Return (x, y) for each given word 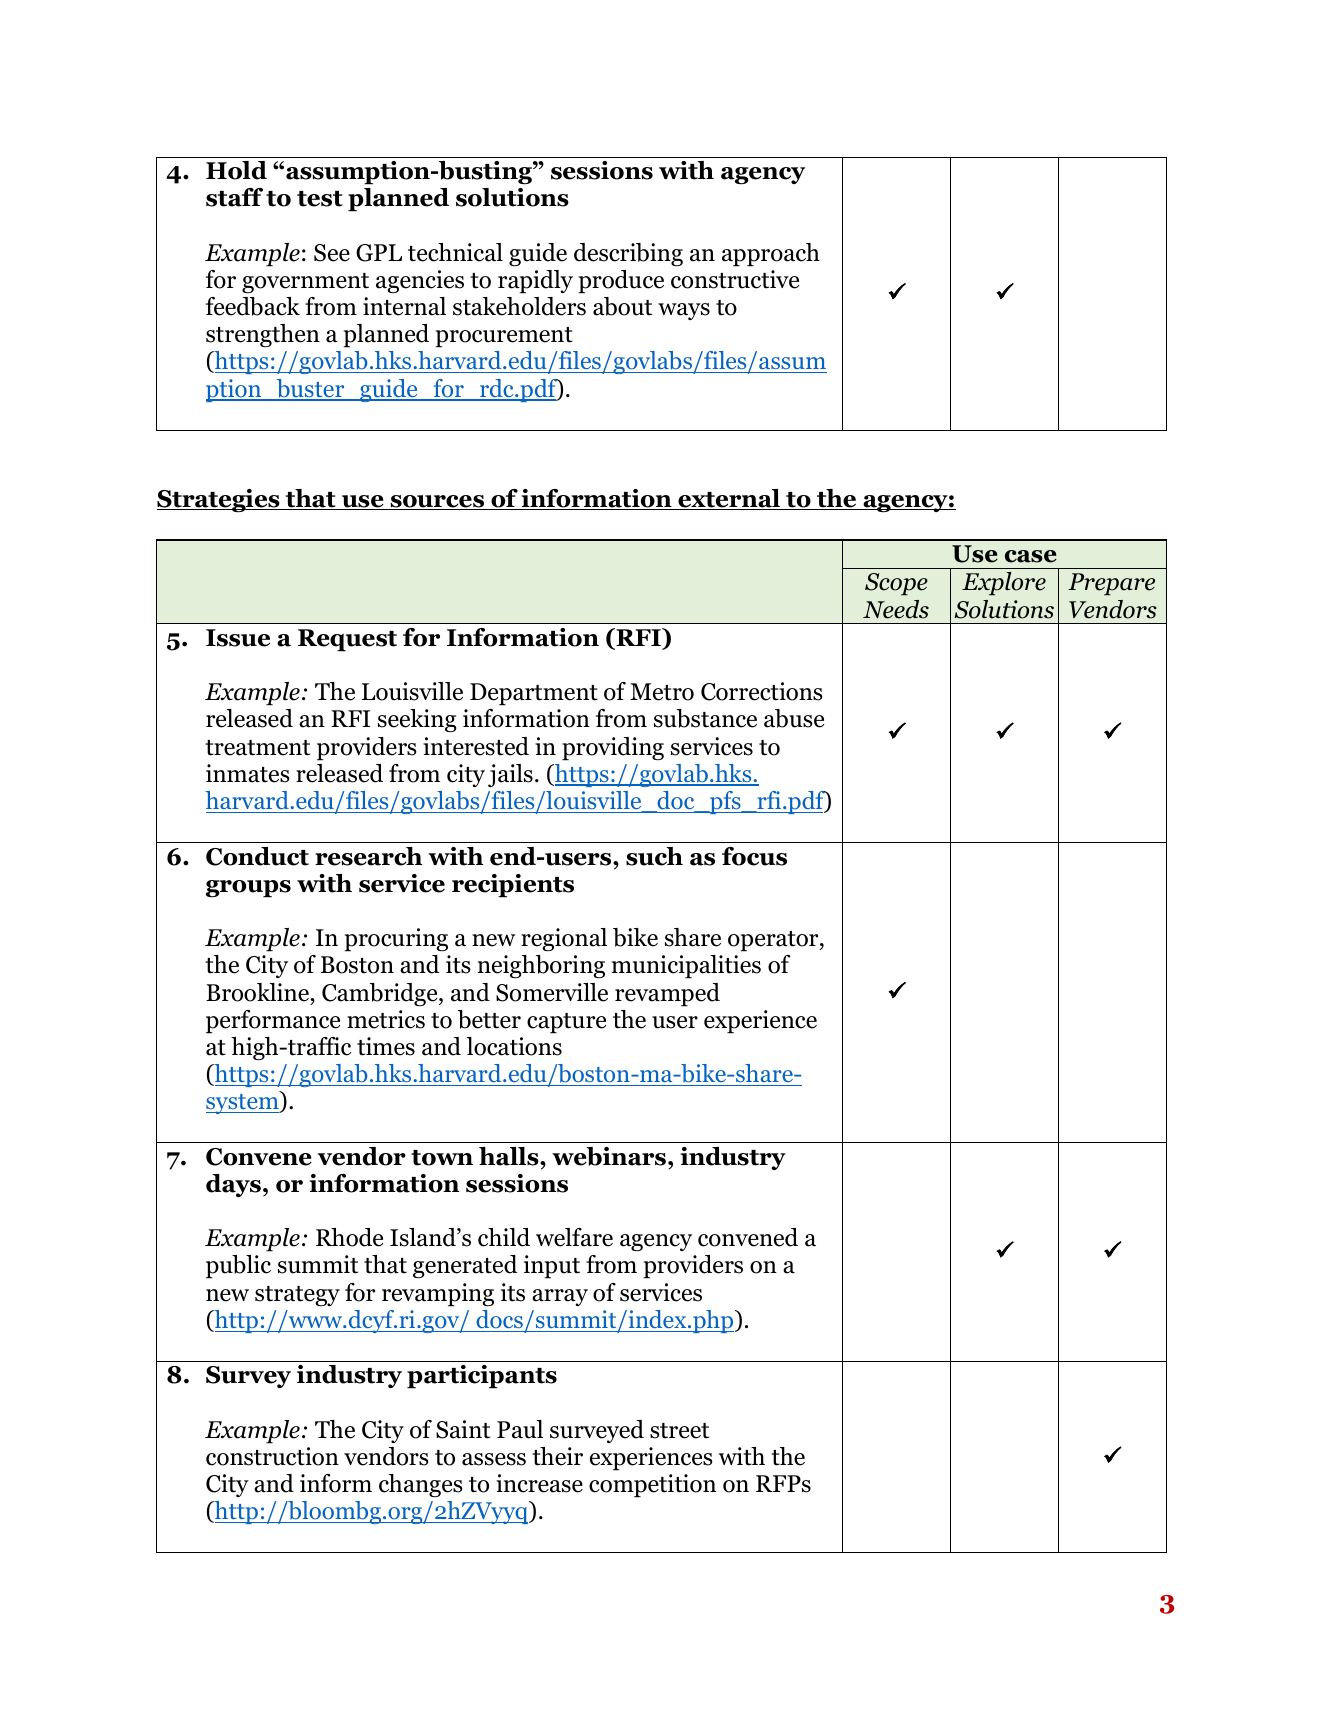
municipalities (686, 967)
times (386, 1046)
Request (347, 640)
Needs (896, 609)
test (320, 199)
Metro (662, 692)
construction (272, 1456)
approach (771, 255)
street (679, 1431)
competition (652, 1486)
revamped (667, 995)
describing (628, 255)
